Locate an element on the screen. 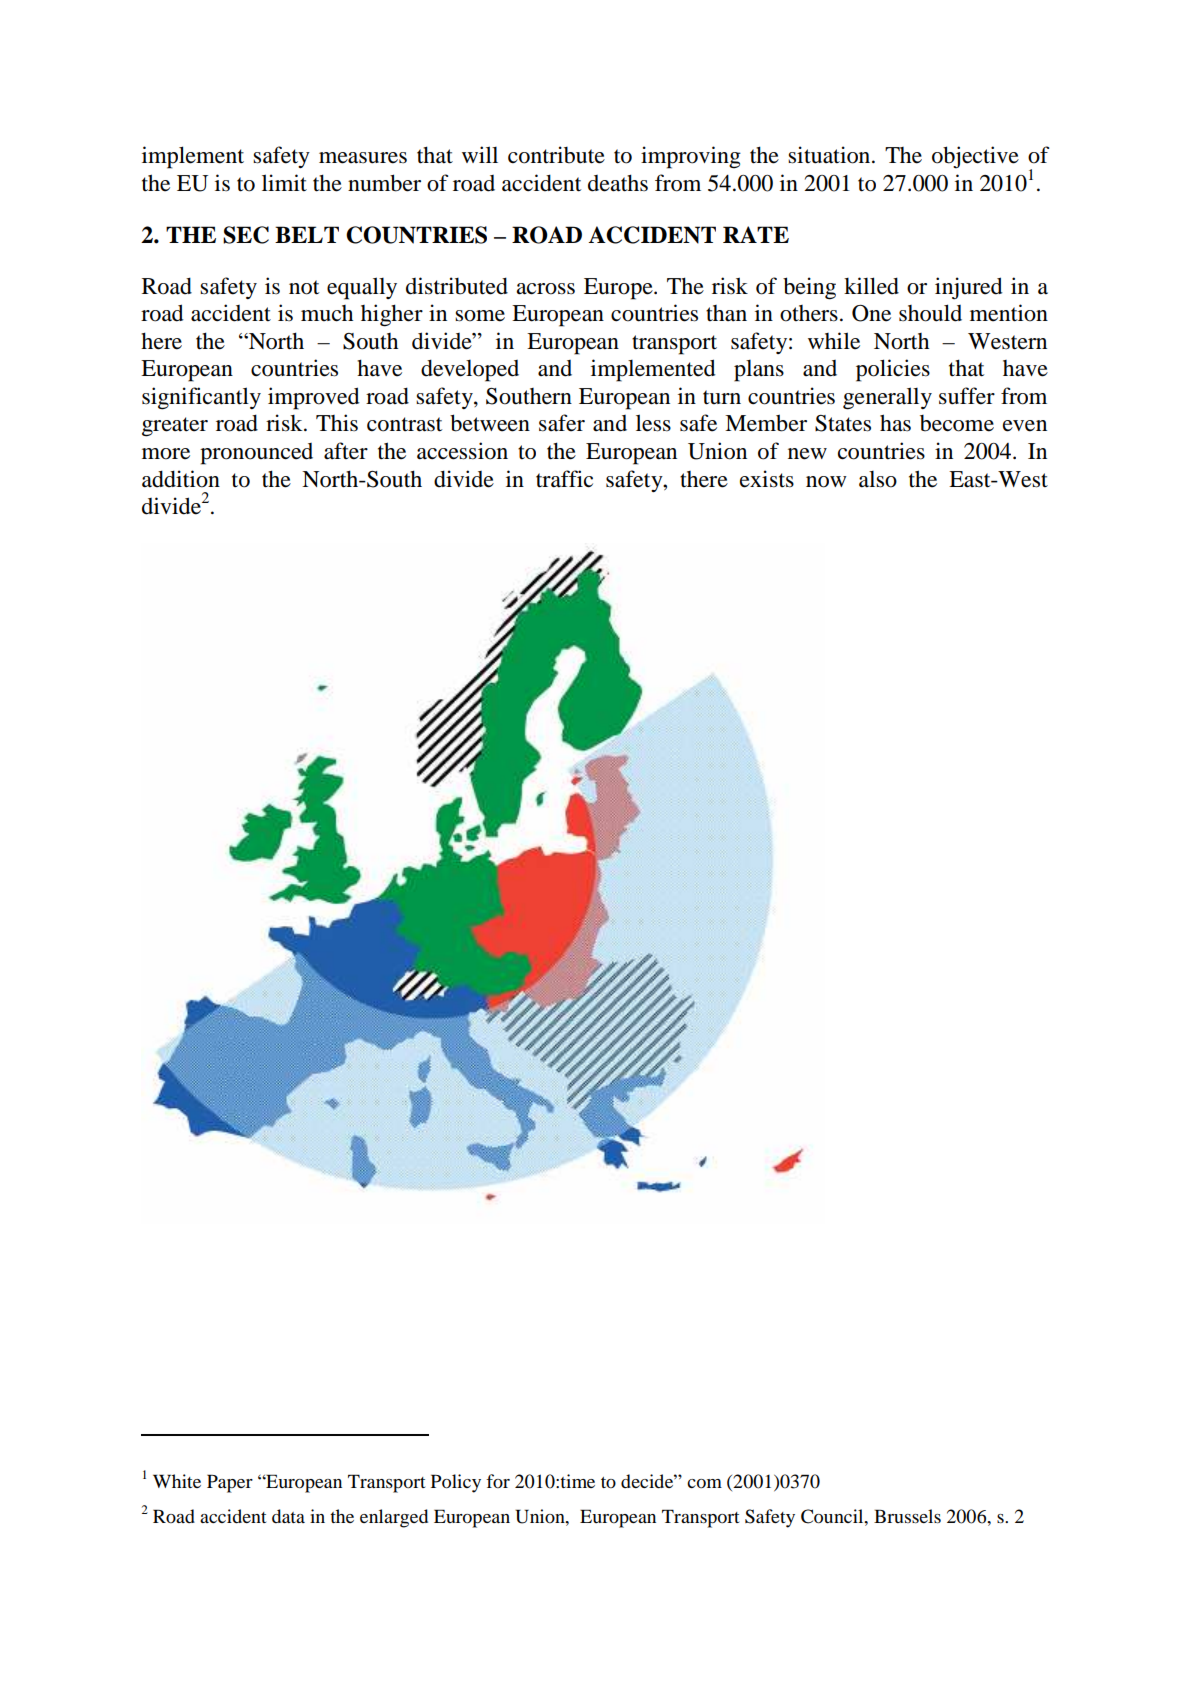 This screenshot has width=1189, height=1682. also is located at coordinates (878, 479).
